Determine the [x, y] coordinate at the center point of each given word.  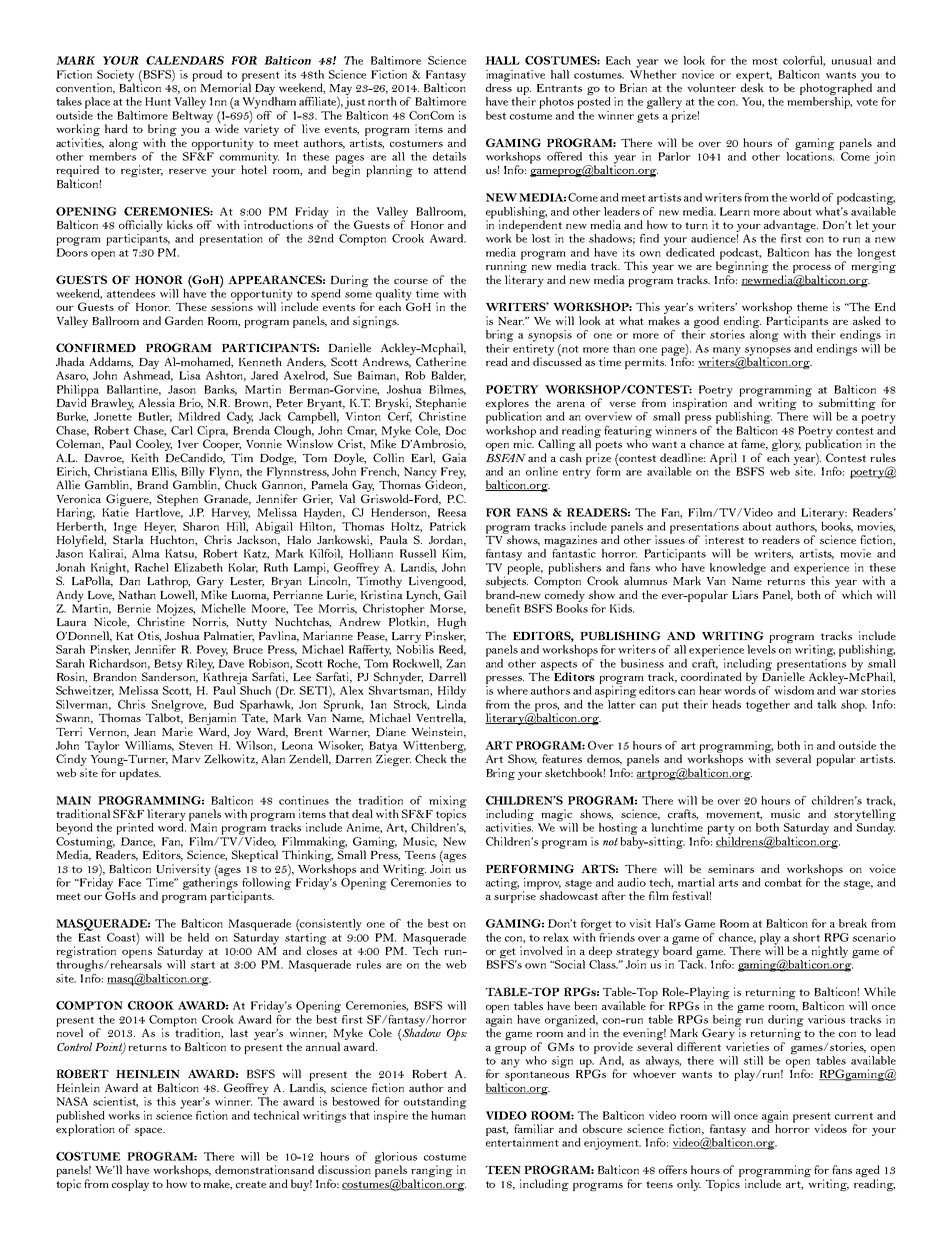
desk [752, 86]
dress [499, 86]
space [150, 1132]
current [854, 1116]
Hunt [158, 101]
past [497, 1131]
